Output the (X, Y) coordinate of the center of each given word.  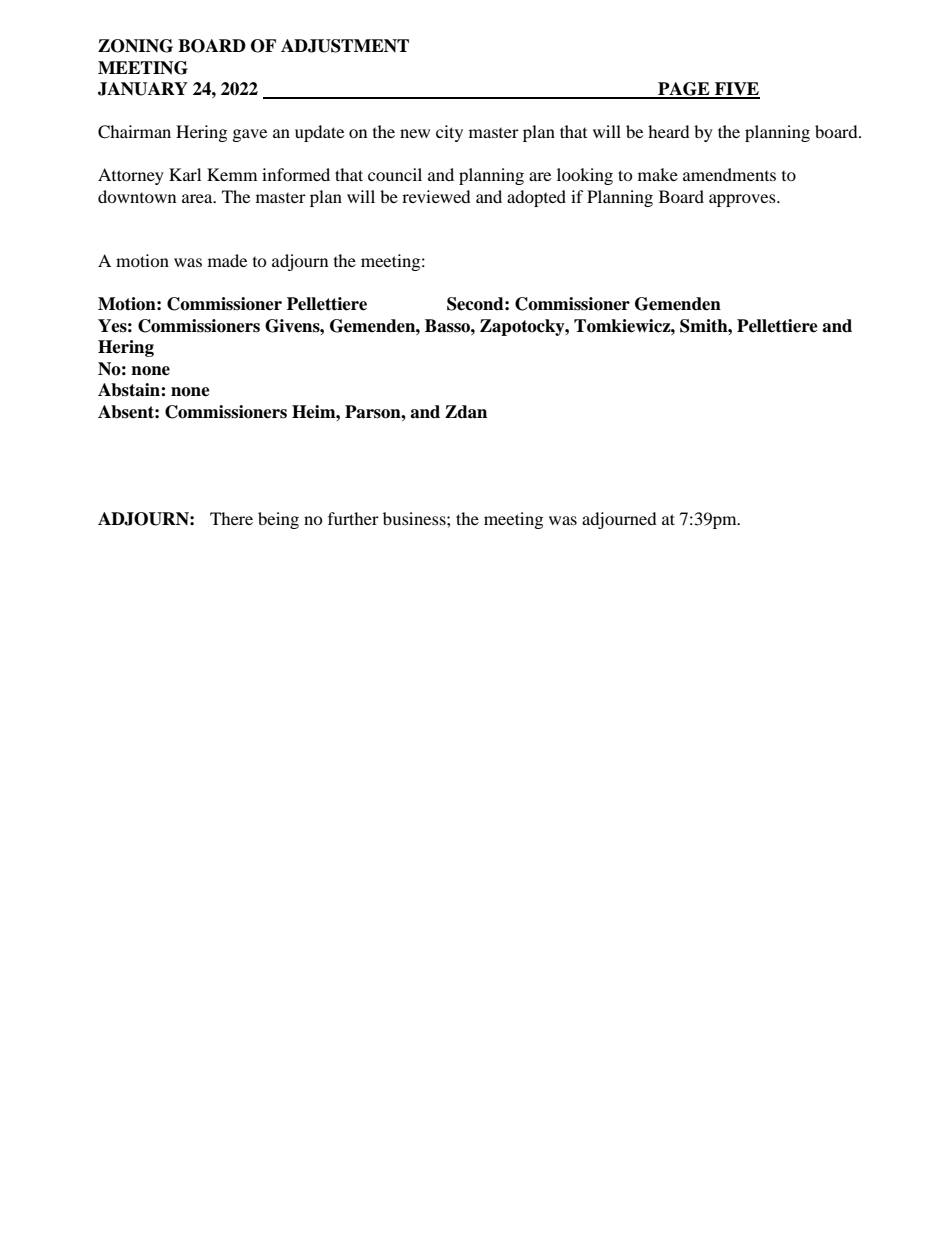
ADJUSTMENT (345, 46)
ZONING (135, 46)
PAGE (684, 90)
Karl (185, 174)
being (278, 520)
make (658, 174)
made (227, 260)
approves (743, 200)
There (231, 518)
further (353, 518)
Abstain (130, 390)
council (395, 174)
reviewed (436, 196)
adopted (536, 198)
